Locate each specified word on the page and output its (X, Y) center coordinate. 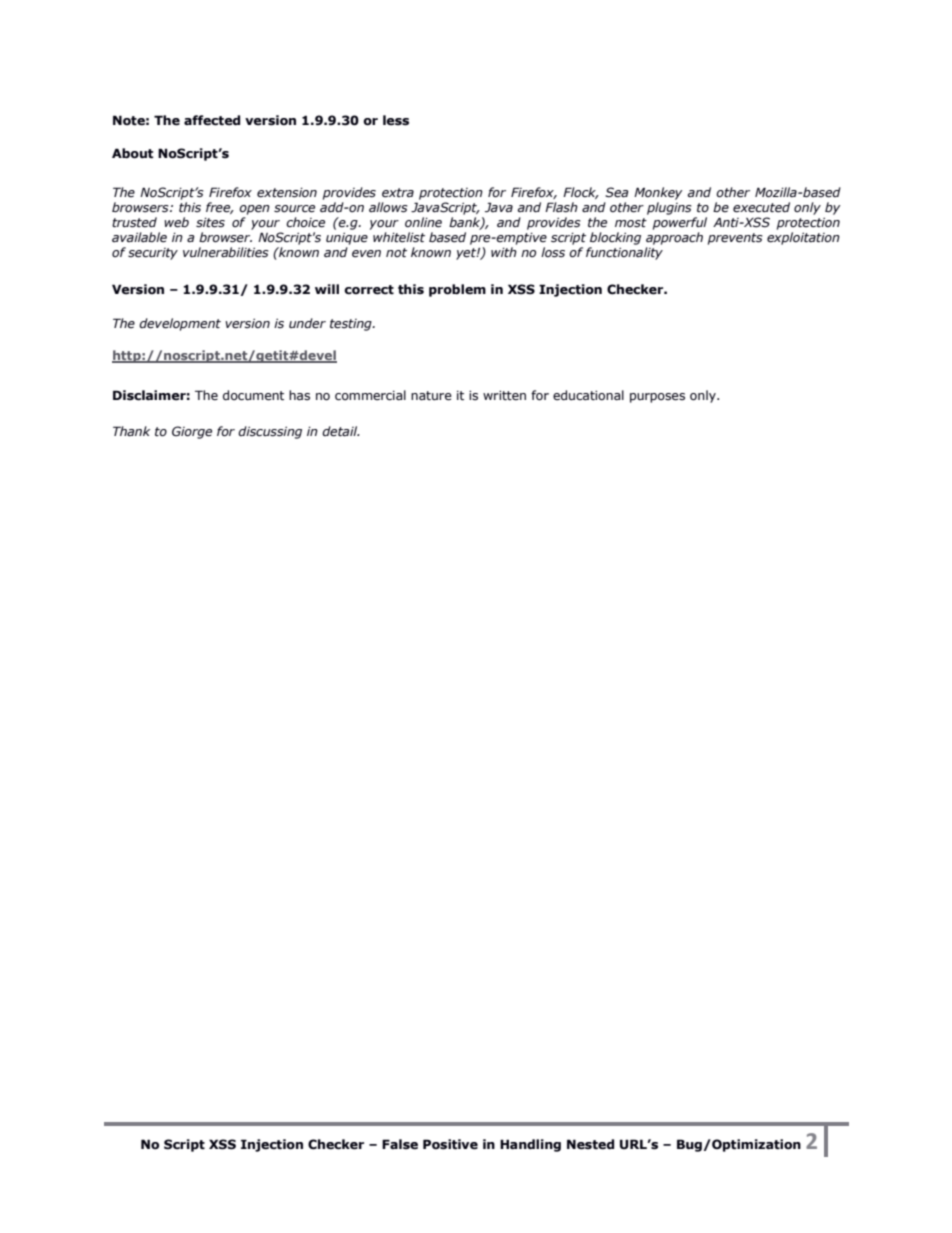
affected (212, 120)
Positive (450, 1144)
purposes (657, 398)
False (400, 1144)
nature (431, 396)
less (396, 120)
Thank (131, 431)
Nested (590, 1144)
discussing (270, 432)
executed (761, 207)
